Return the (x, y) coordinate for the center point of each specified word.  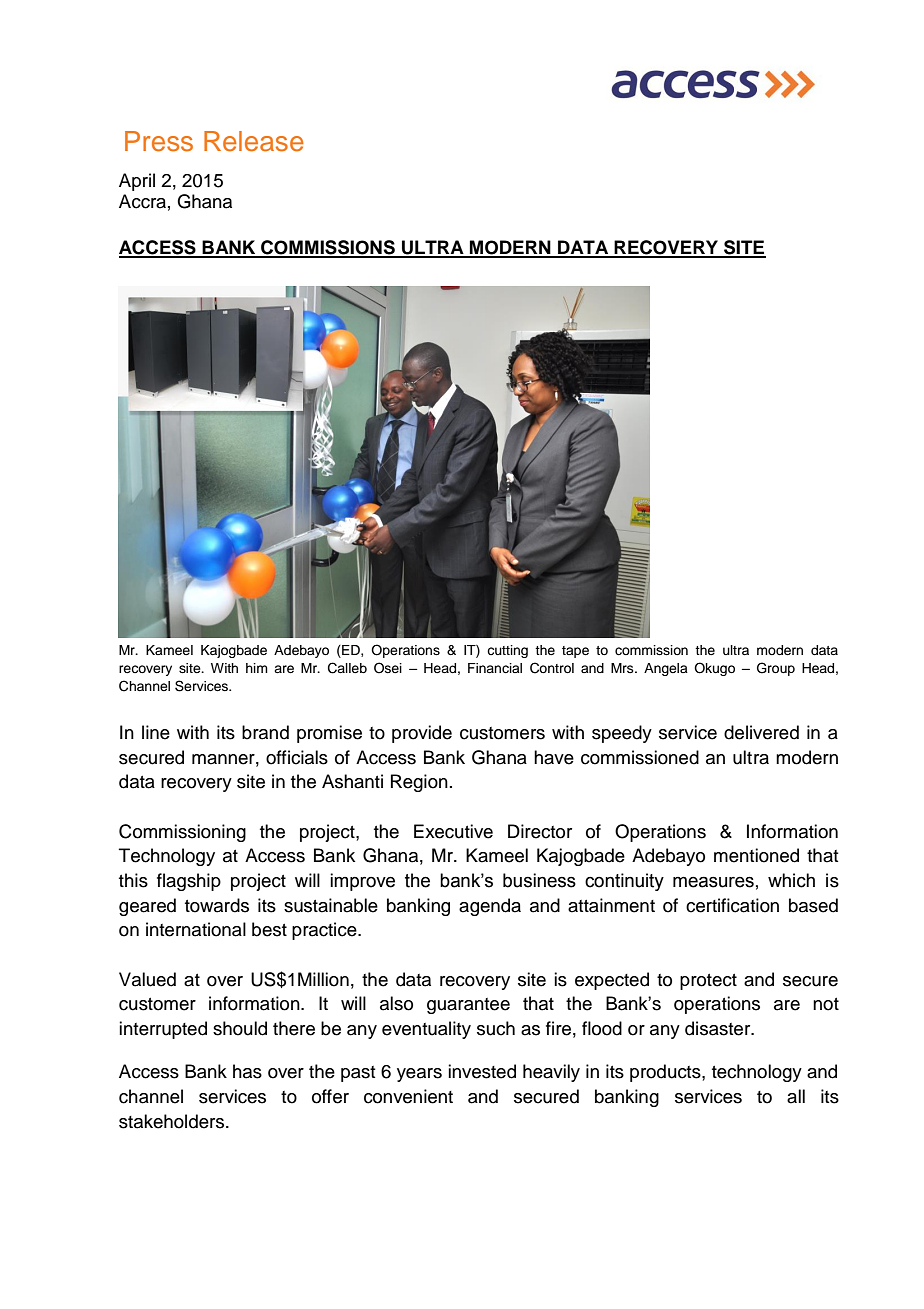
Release (254, 141)
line (156, 732)
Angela (666, 669)
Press (159, 141)
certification (732, 905)
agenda (490, 907)
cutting (507, 651)
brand (265, 732)
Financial (495, 668)
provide (422, 734)
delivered (761, 732)
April (137, 182)
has (247, 1071)
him (257, 668)
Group (776, 669)
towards (217, 905)
